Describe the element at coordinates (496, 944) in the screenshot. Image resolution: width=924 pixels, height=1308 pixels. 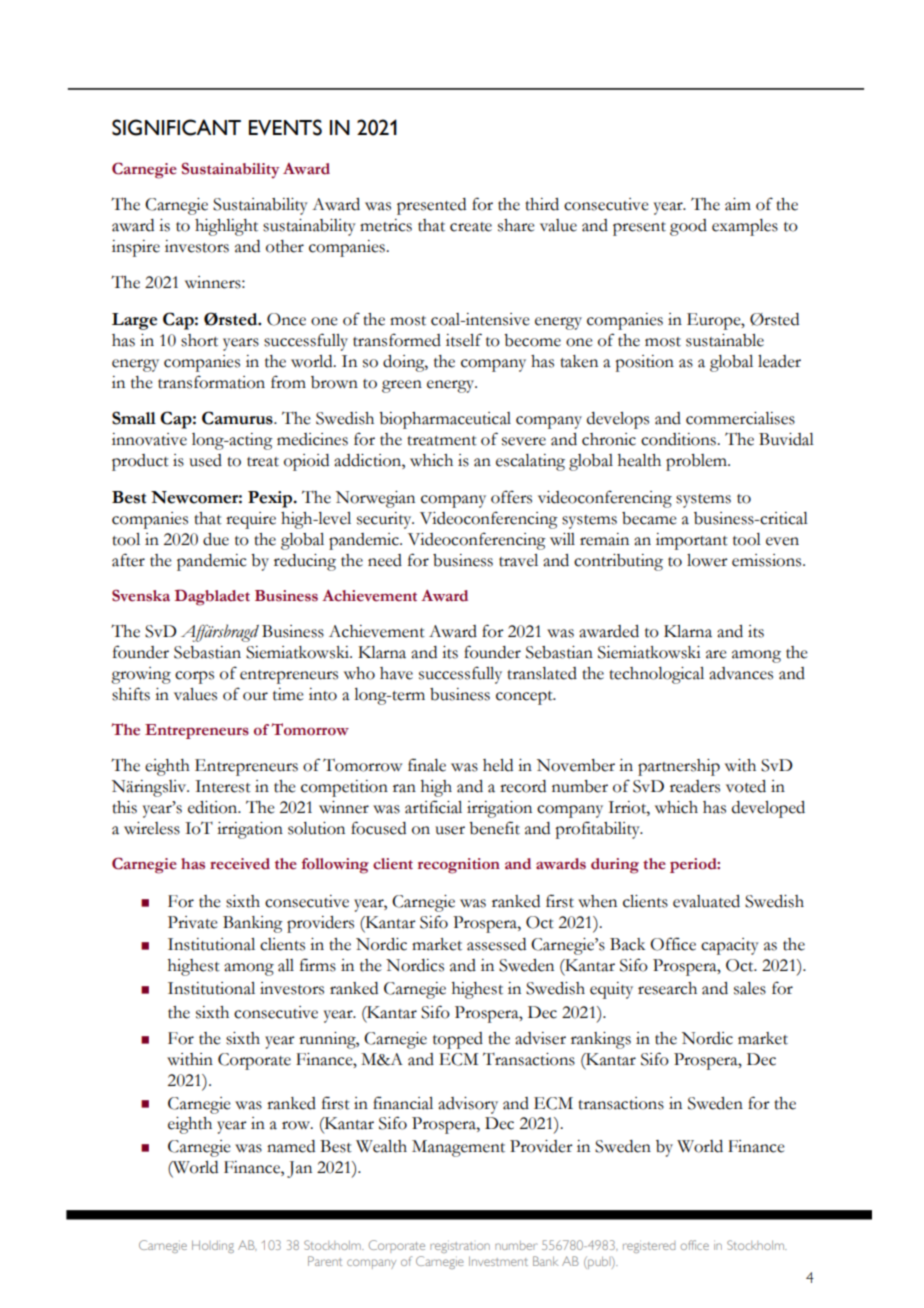
I see `assessed` at that location.
